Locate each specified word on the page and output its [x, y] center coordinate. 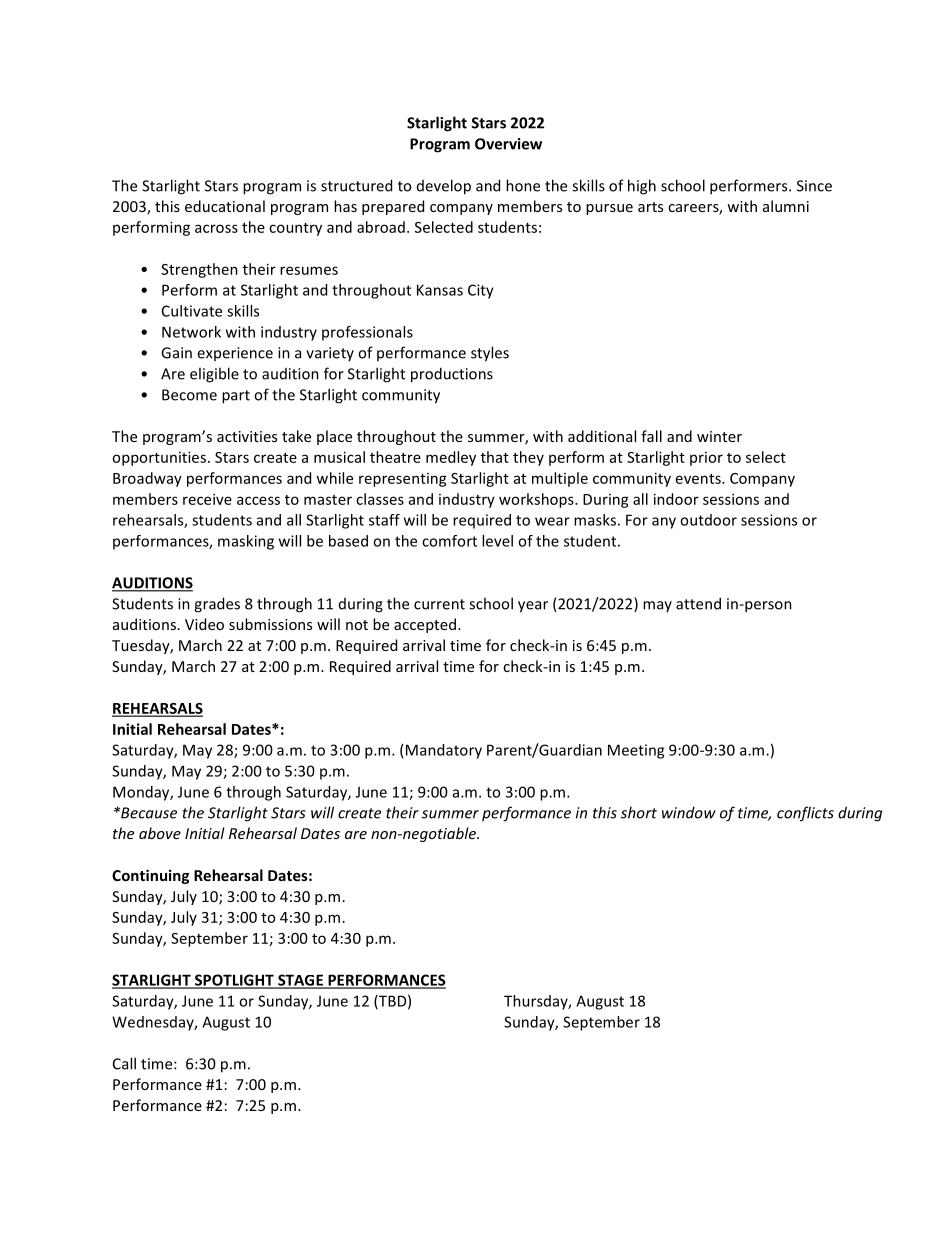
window [689, 812]
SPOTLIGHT [234, 981]
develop [444, 187]
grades [217, 605]
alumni [786, 206]
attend [698, 603]
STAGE [300, 981]
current [439, 604]
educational [225, 206]
